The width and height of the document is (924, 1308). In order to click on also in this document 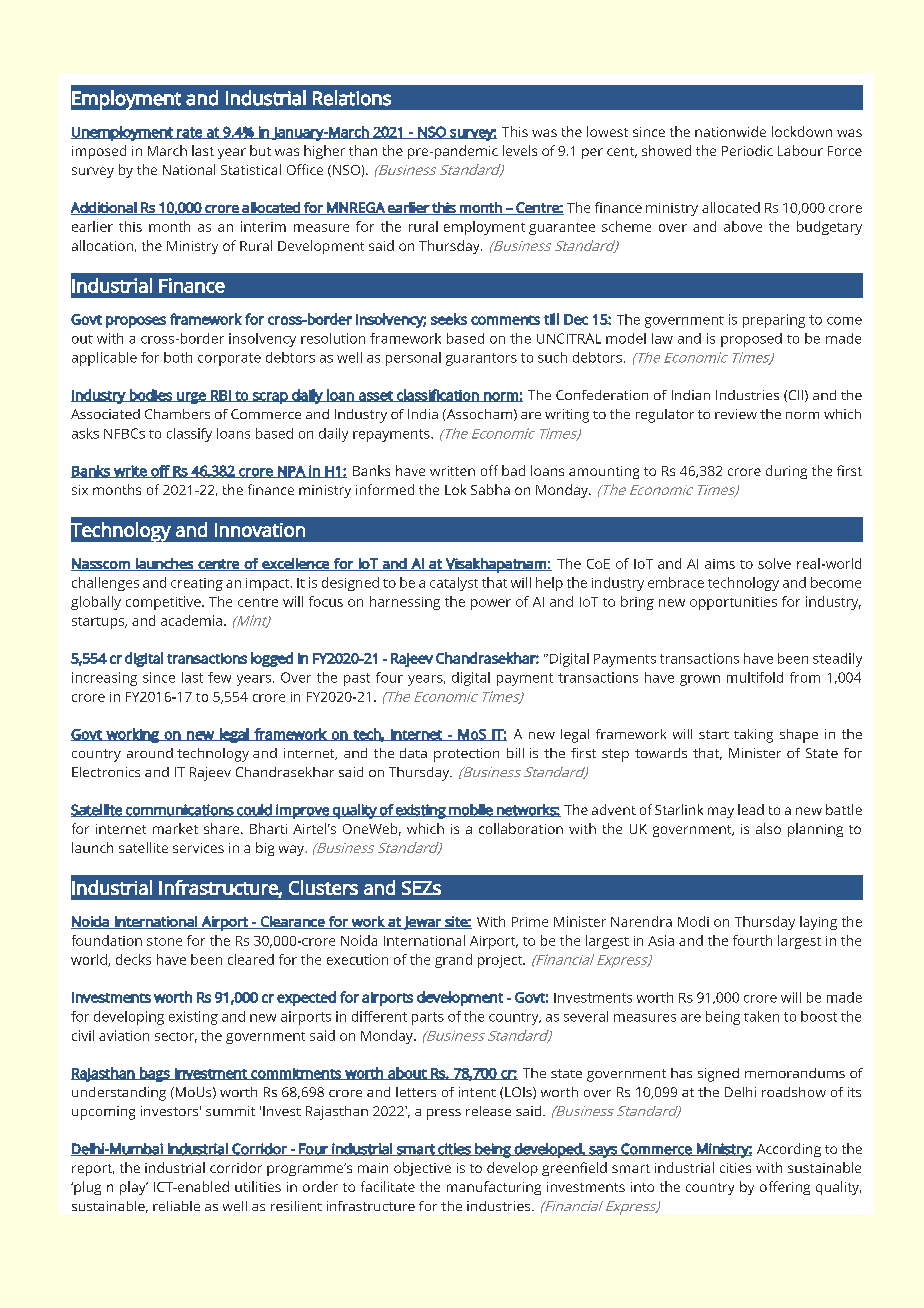, I will do `click(768, 828)`.
